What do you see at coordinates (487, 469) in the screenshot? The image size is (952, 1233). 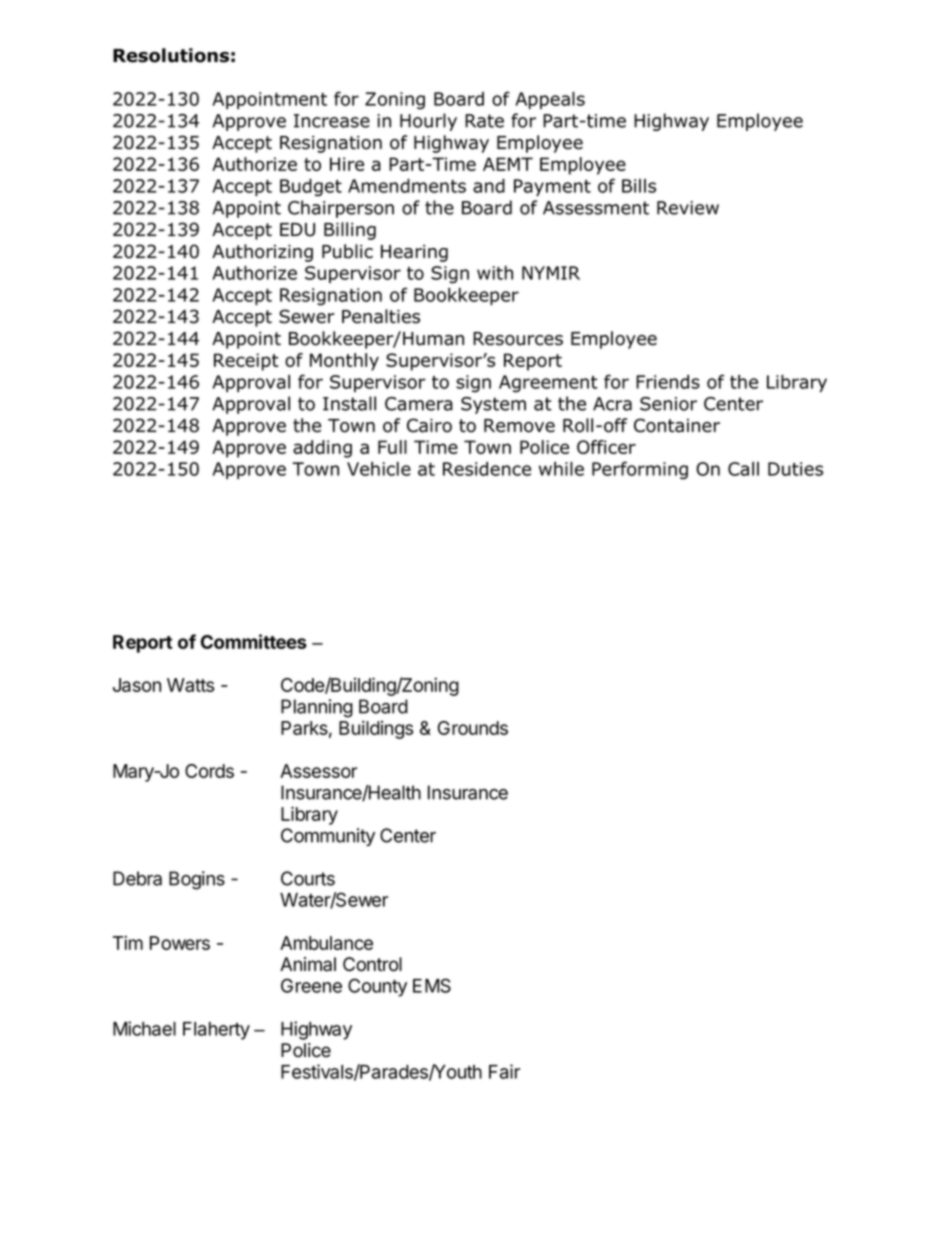 I see `Residence` at bounding box center [487, 469].
